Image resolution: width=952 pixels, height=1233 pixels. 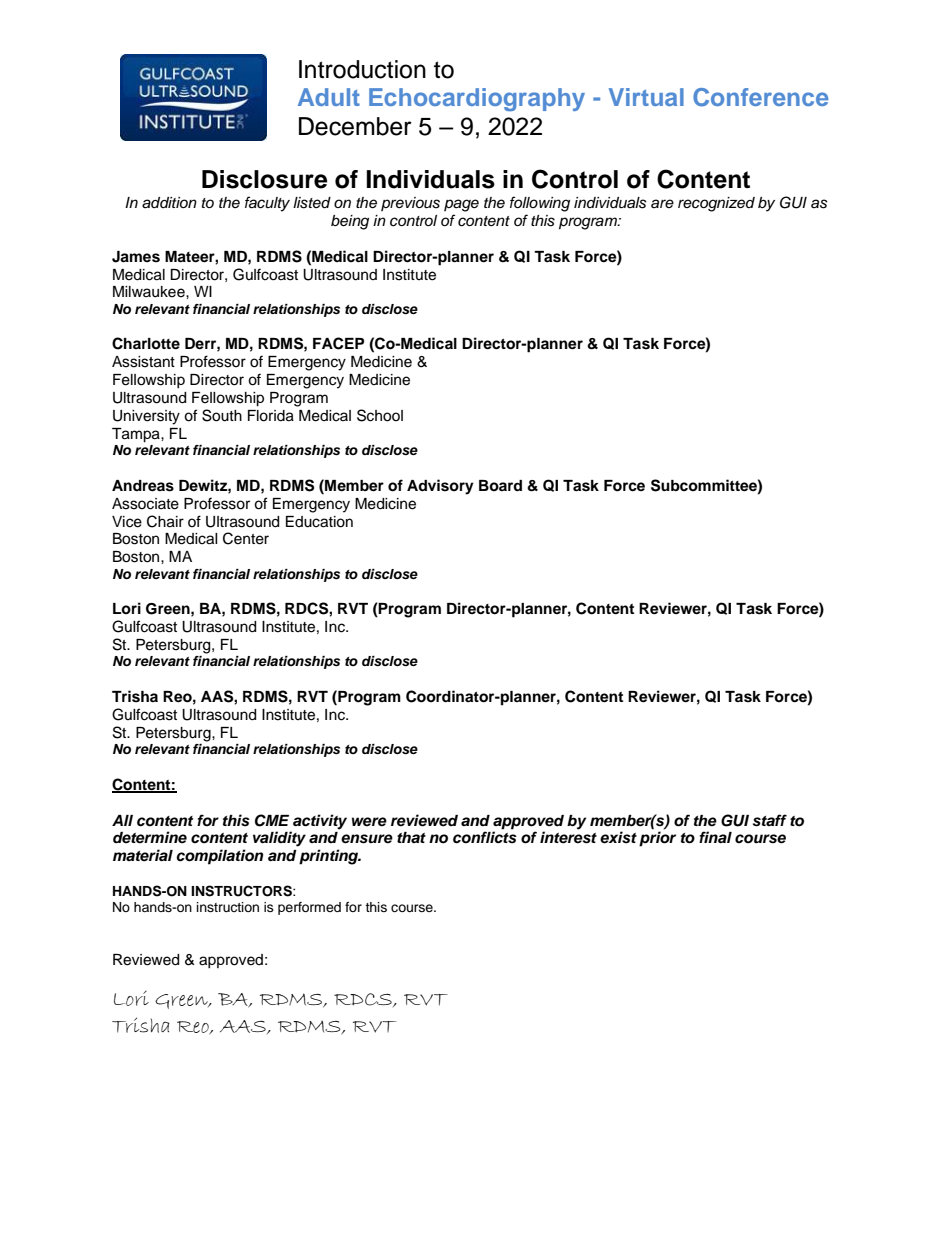 I want to click on Andreas, so click(x=143, y=486).
